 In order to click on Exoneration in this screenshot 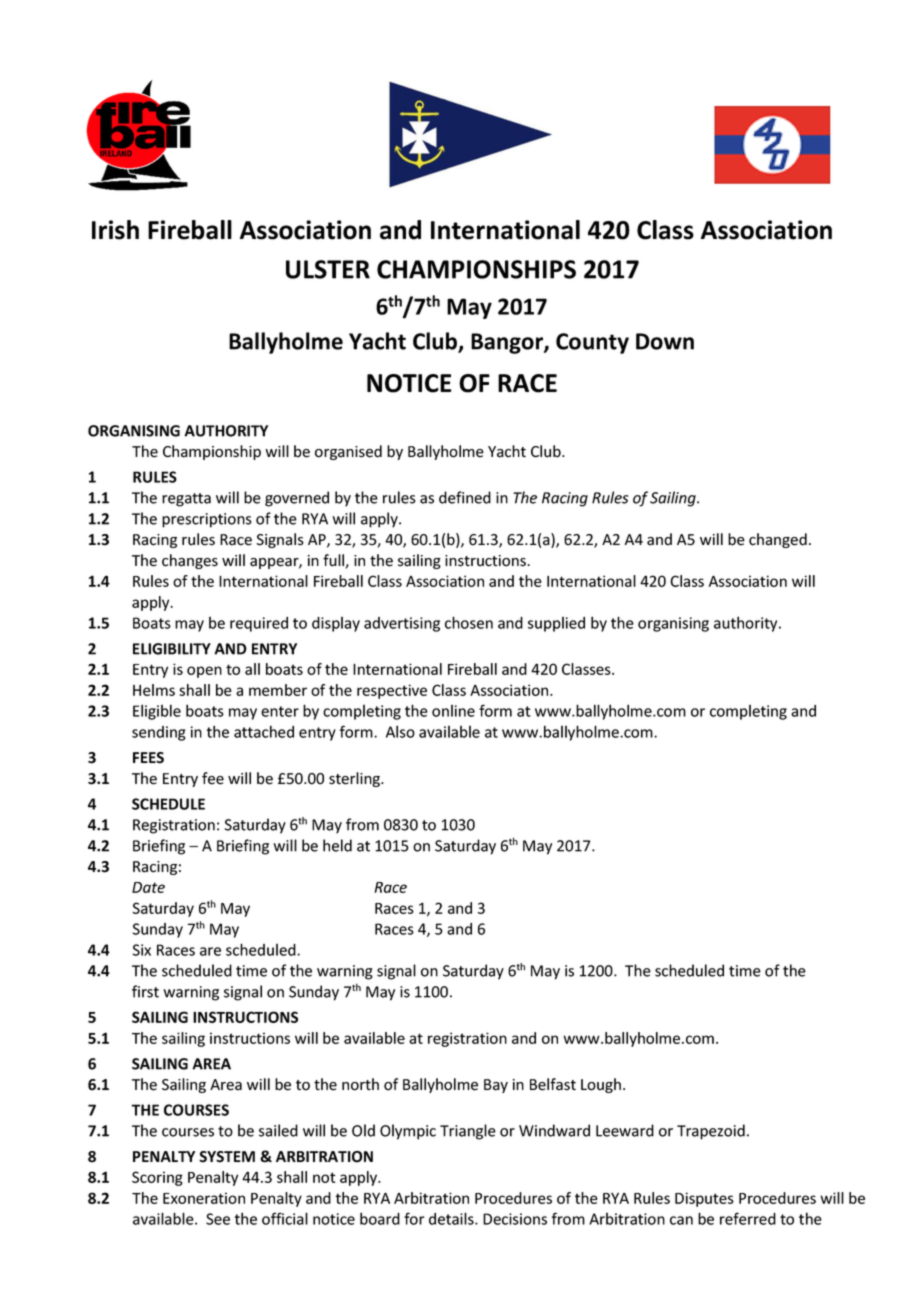, I will do `click(204, 1198)`.
